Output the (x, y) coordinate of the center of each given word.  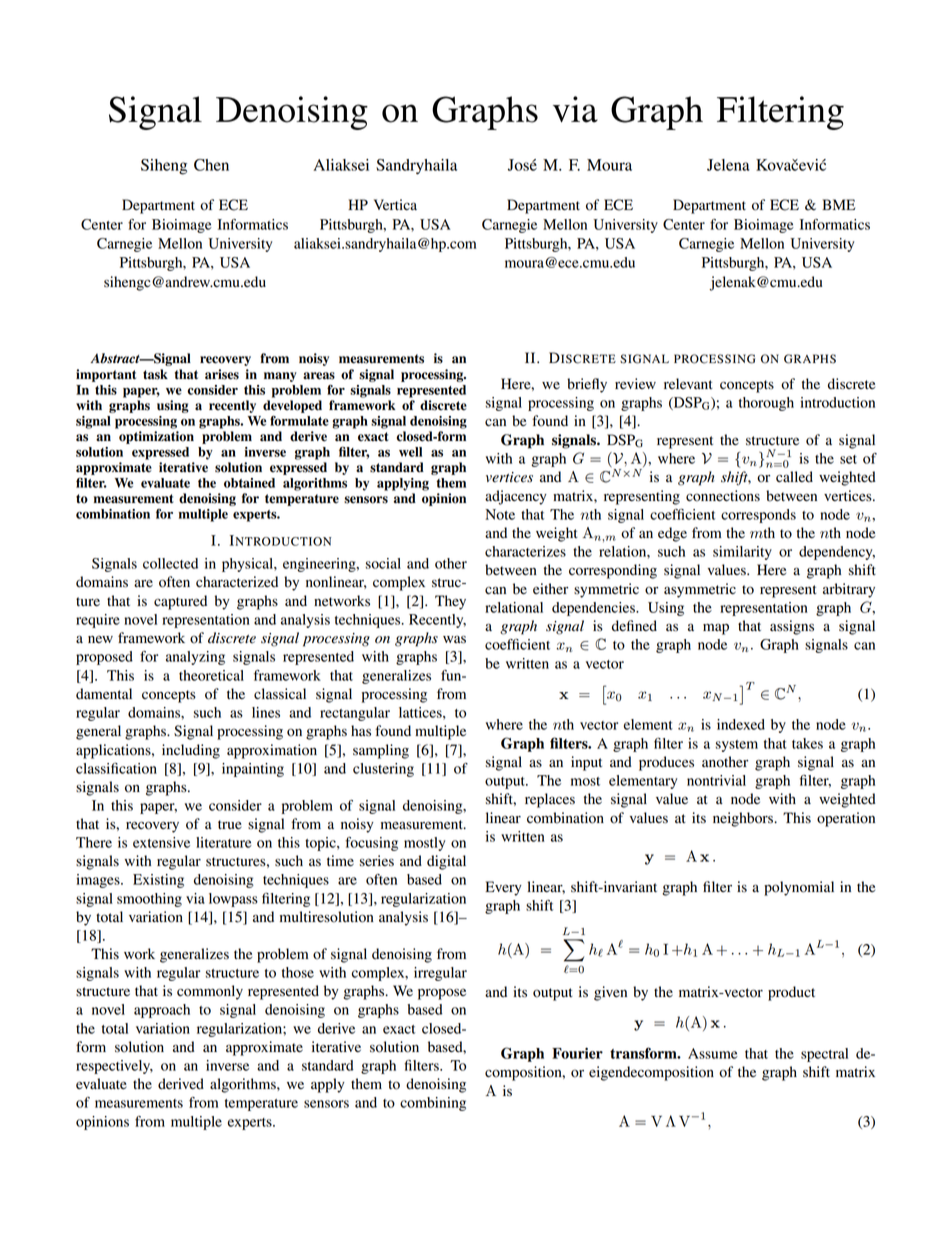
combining (433, 1104)
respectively (114, 1067)
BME (838, 204)
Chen (211, 165)
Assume (713, 1053)
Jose (522, 165)
